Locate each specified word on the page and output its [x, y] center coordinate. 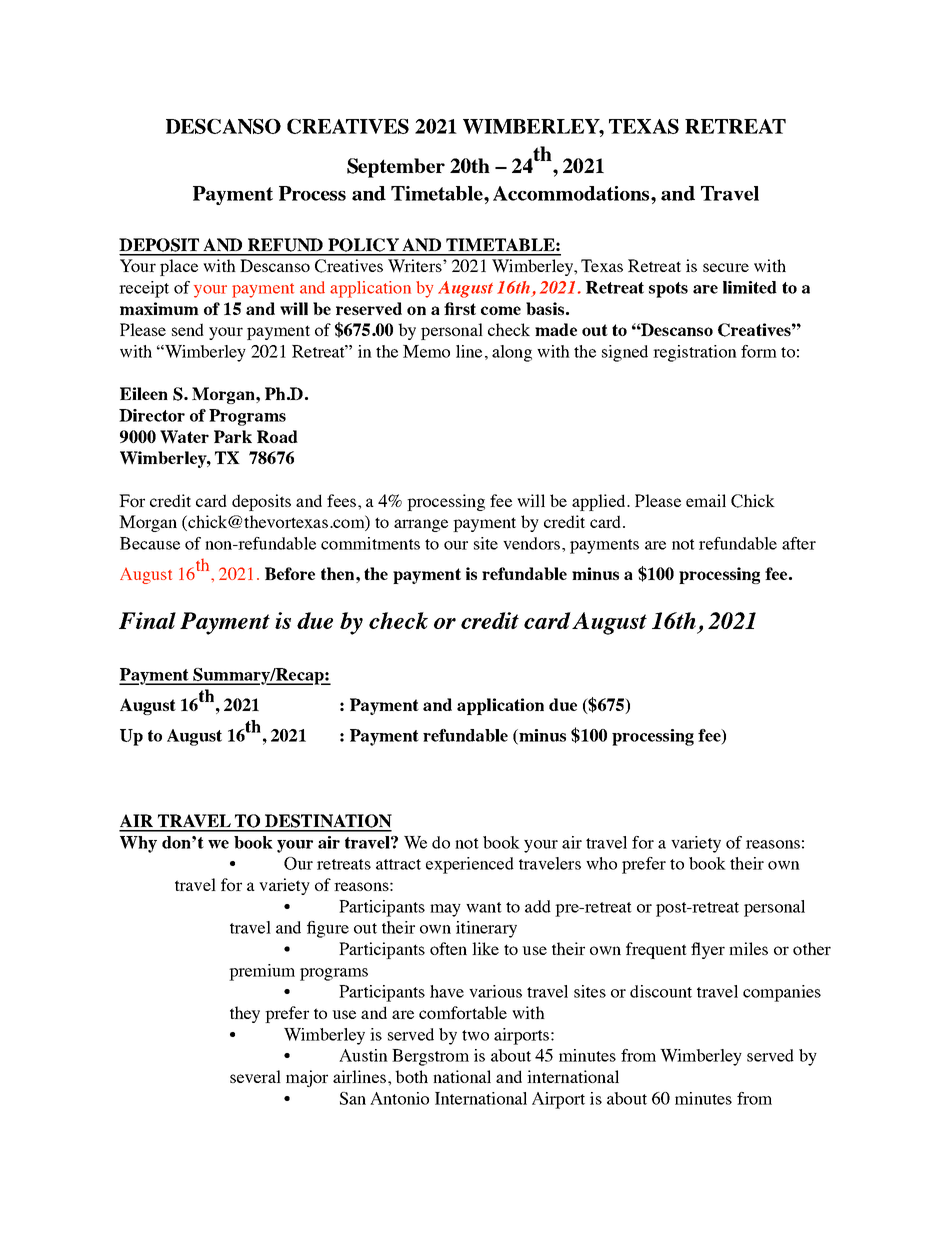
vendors [531, 543]
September [396, 168]
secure [726, 267]
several [255, 1076]
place [179, 267]
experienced [470, 865]
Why [138, 844]
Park [233, 436]
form [759, 351]
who [601, 863]
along [512, 353]
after [799, 543]
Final [147, 620]
